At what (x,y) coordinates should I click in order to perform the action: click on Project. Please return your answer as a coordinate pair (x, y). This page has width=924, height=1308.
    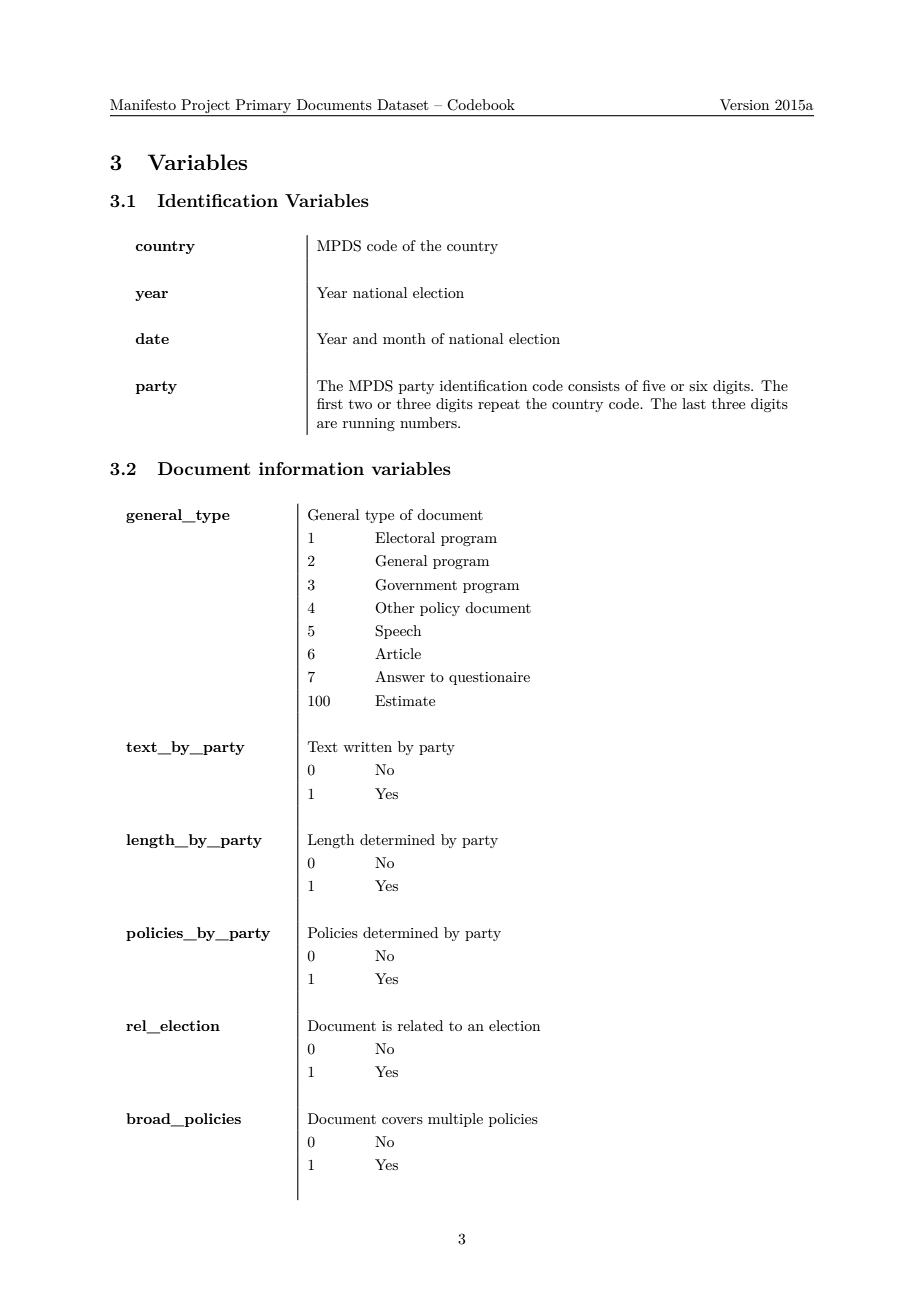
    Looking at the image, I should click on (205, 107).
